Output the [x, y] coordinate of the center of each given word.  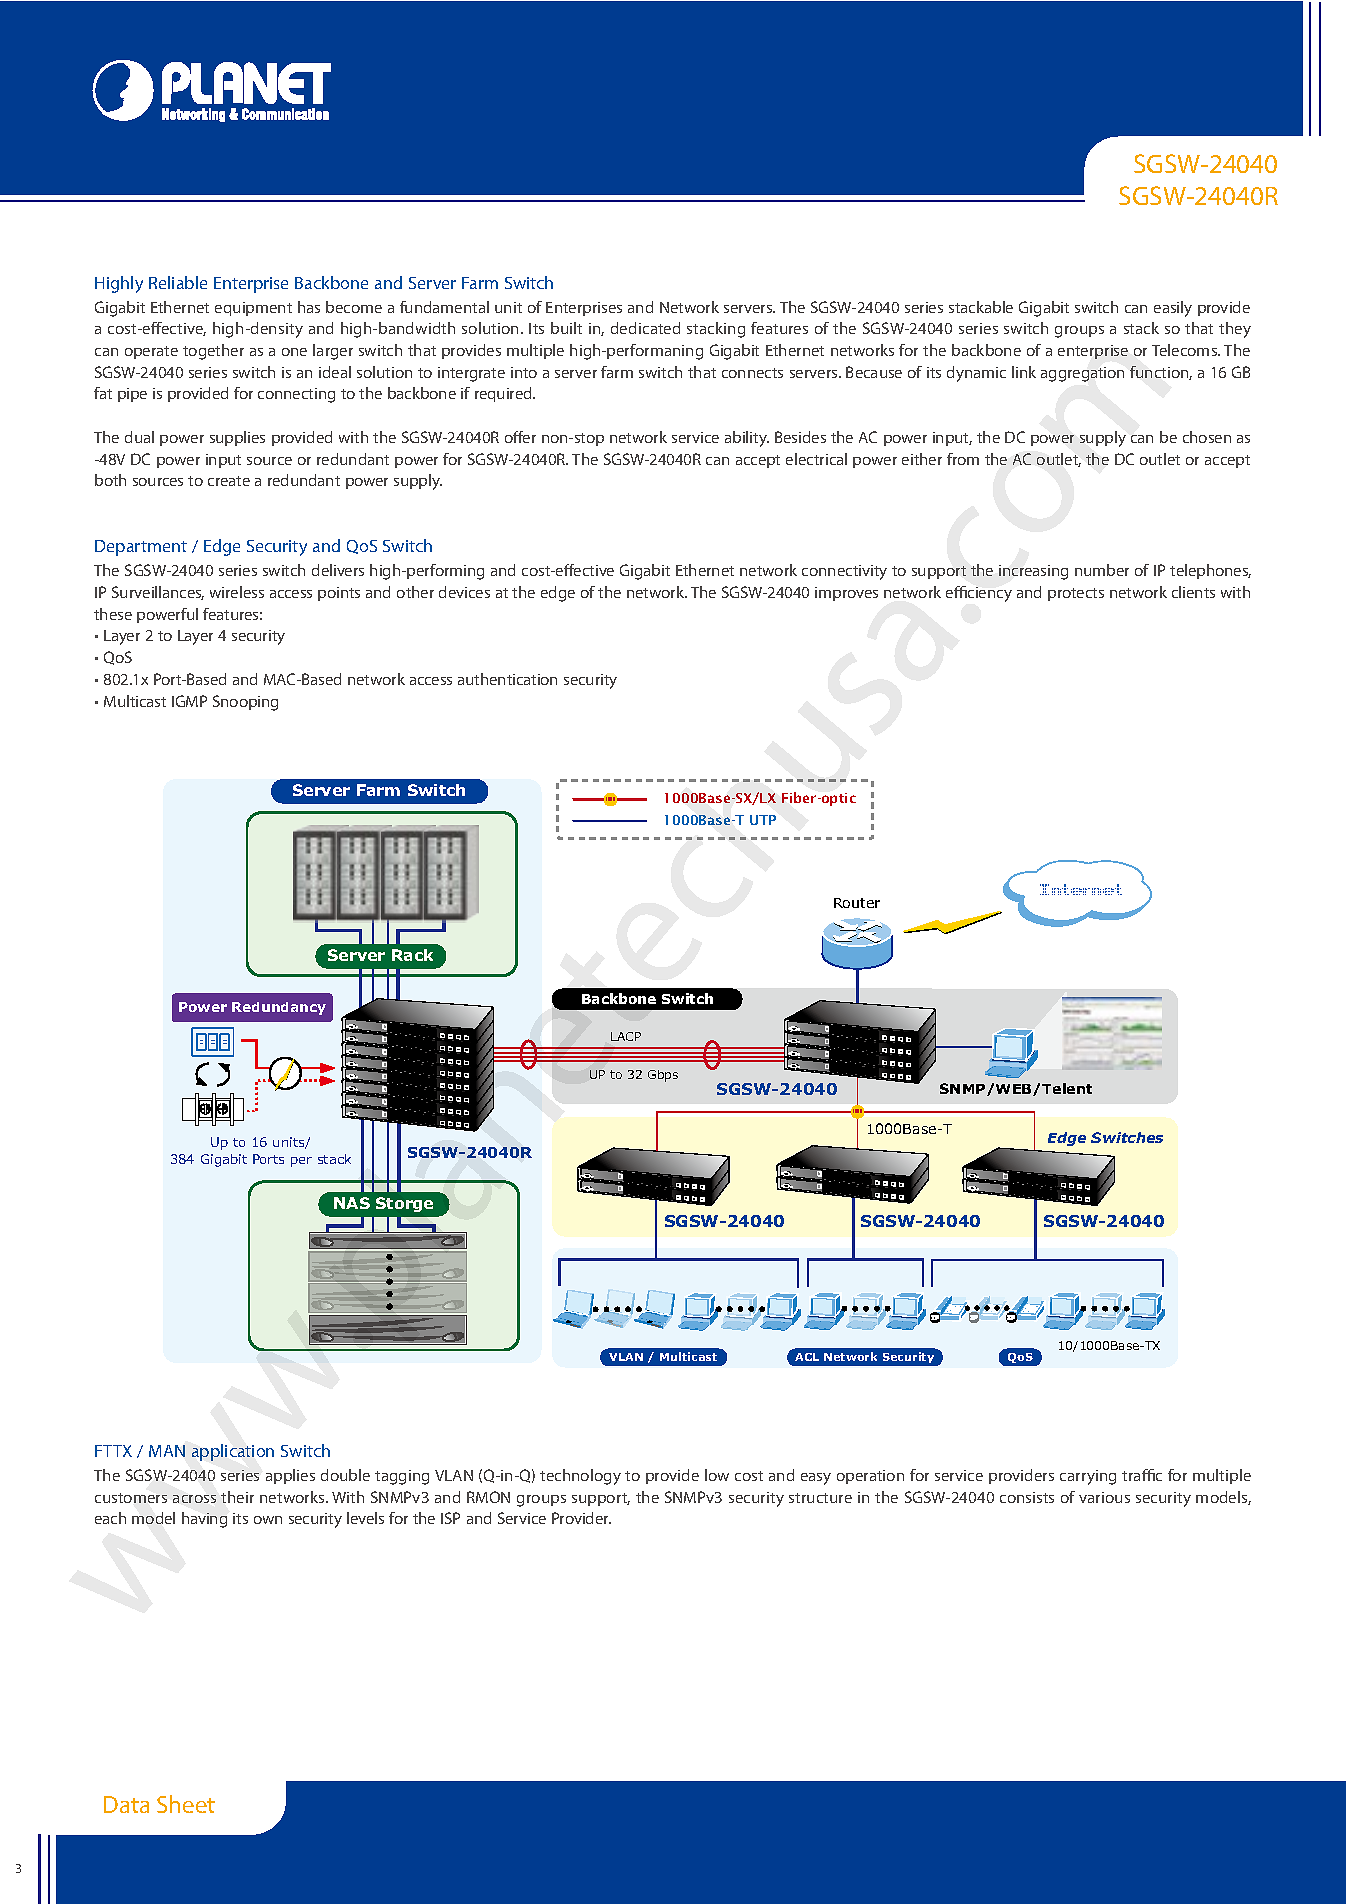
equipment [253, 309]
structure [820, 1498]
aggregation [1082, 374]
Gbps [663, 1076]
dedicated [645, 328]
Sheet [186, 1804]
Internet [1081, 889]
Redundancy [279, 1008]
